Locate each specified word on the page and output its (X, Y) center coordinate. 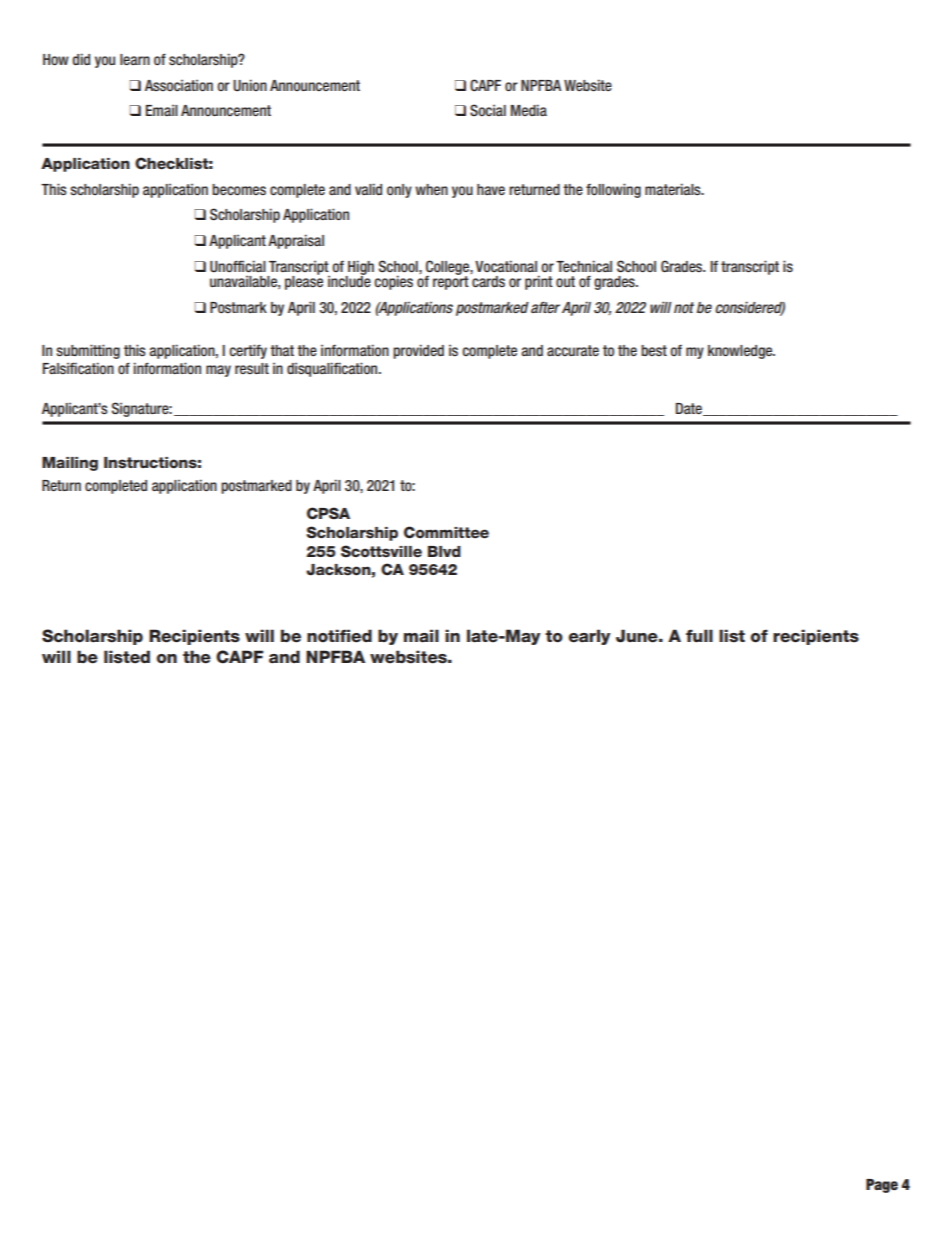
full (699, 636)
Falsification (78, 368)
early (590, 637)
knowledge (741, 352)
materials (674, 189)
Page (882, 1186)
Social (488, 110)
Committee (446, 532)
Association (179, 85)
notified (339, 636)
